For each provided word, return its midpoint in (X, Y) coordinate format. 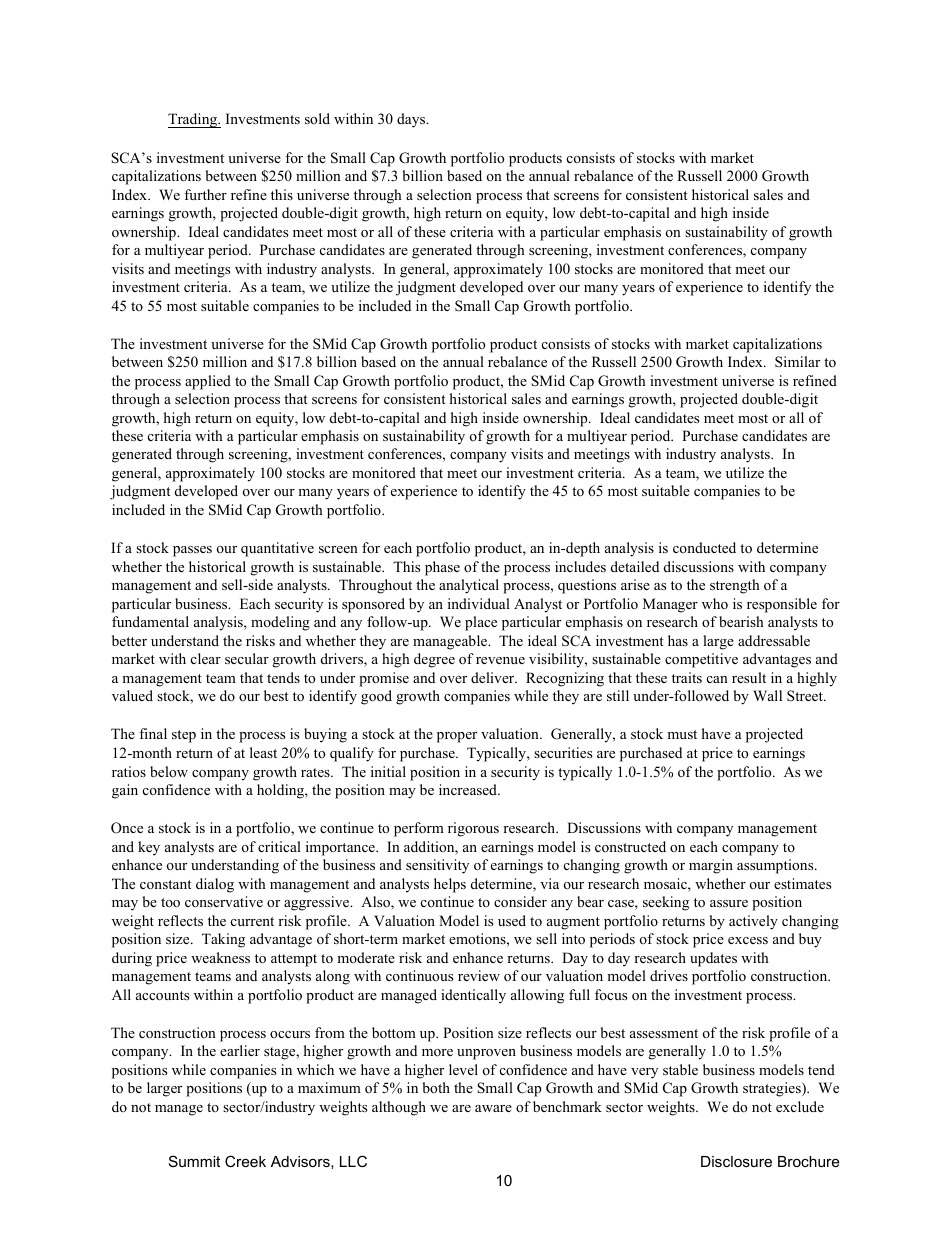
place (481, 623)
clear (206, 658)
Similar (797, 362)
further (205, 194)
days (412, 120)
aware (493, 1108)
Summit (194, 1161)
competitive (701, 660)
